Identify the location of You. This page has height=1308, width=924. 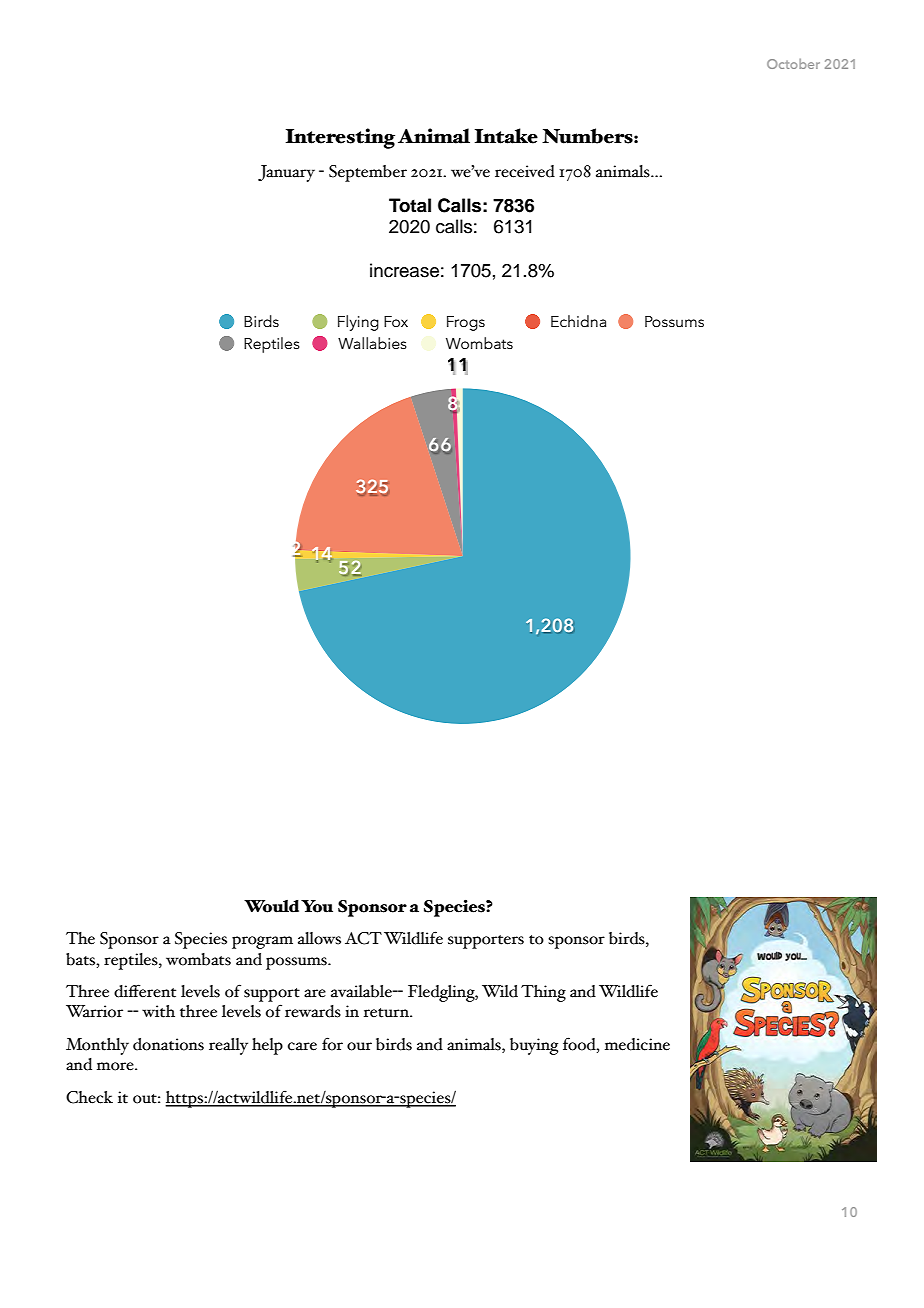
(317, 906).
